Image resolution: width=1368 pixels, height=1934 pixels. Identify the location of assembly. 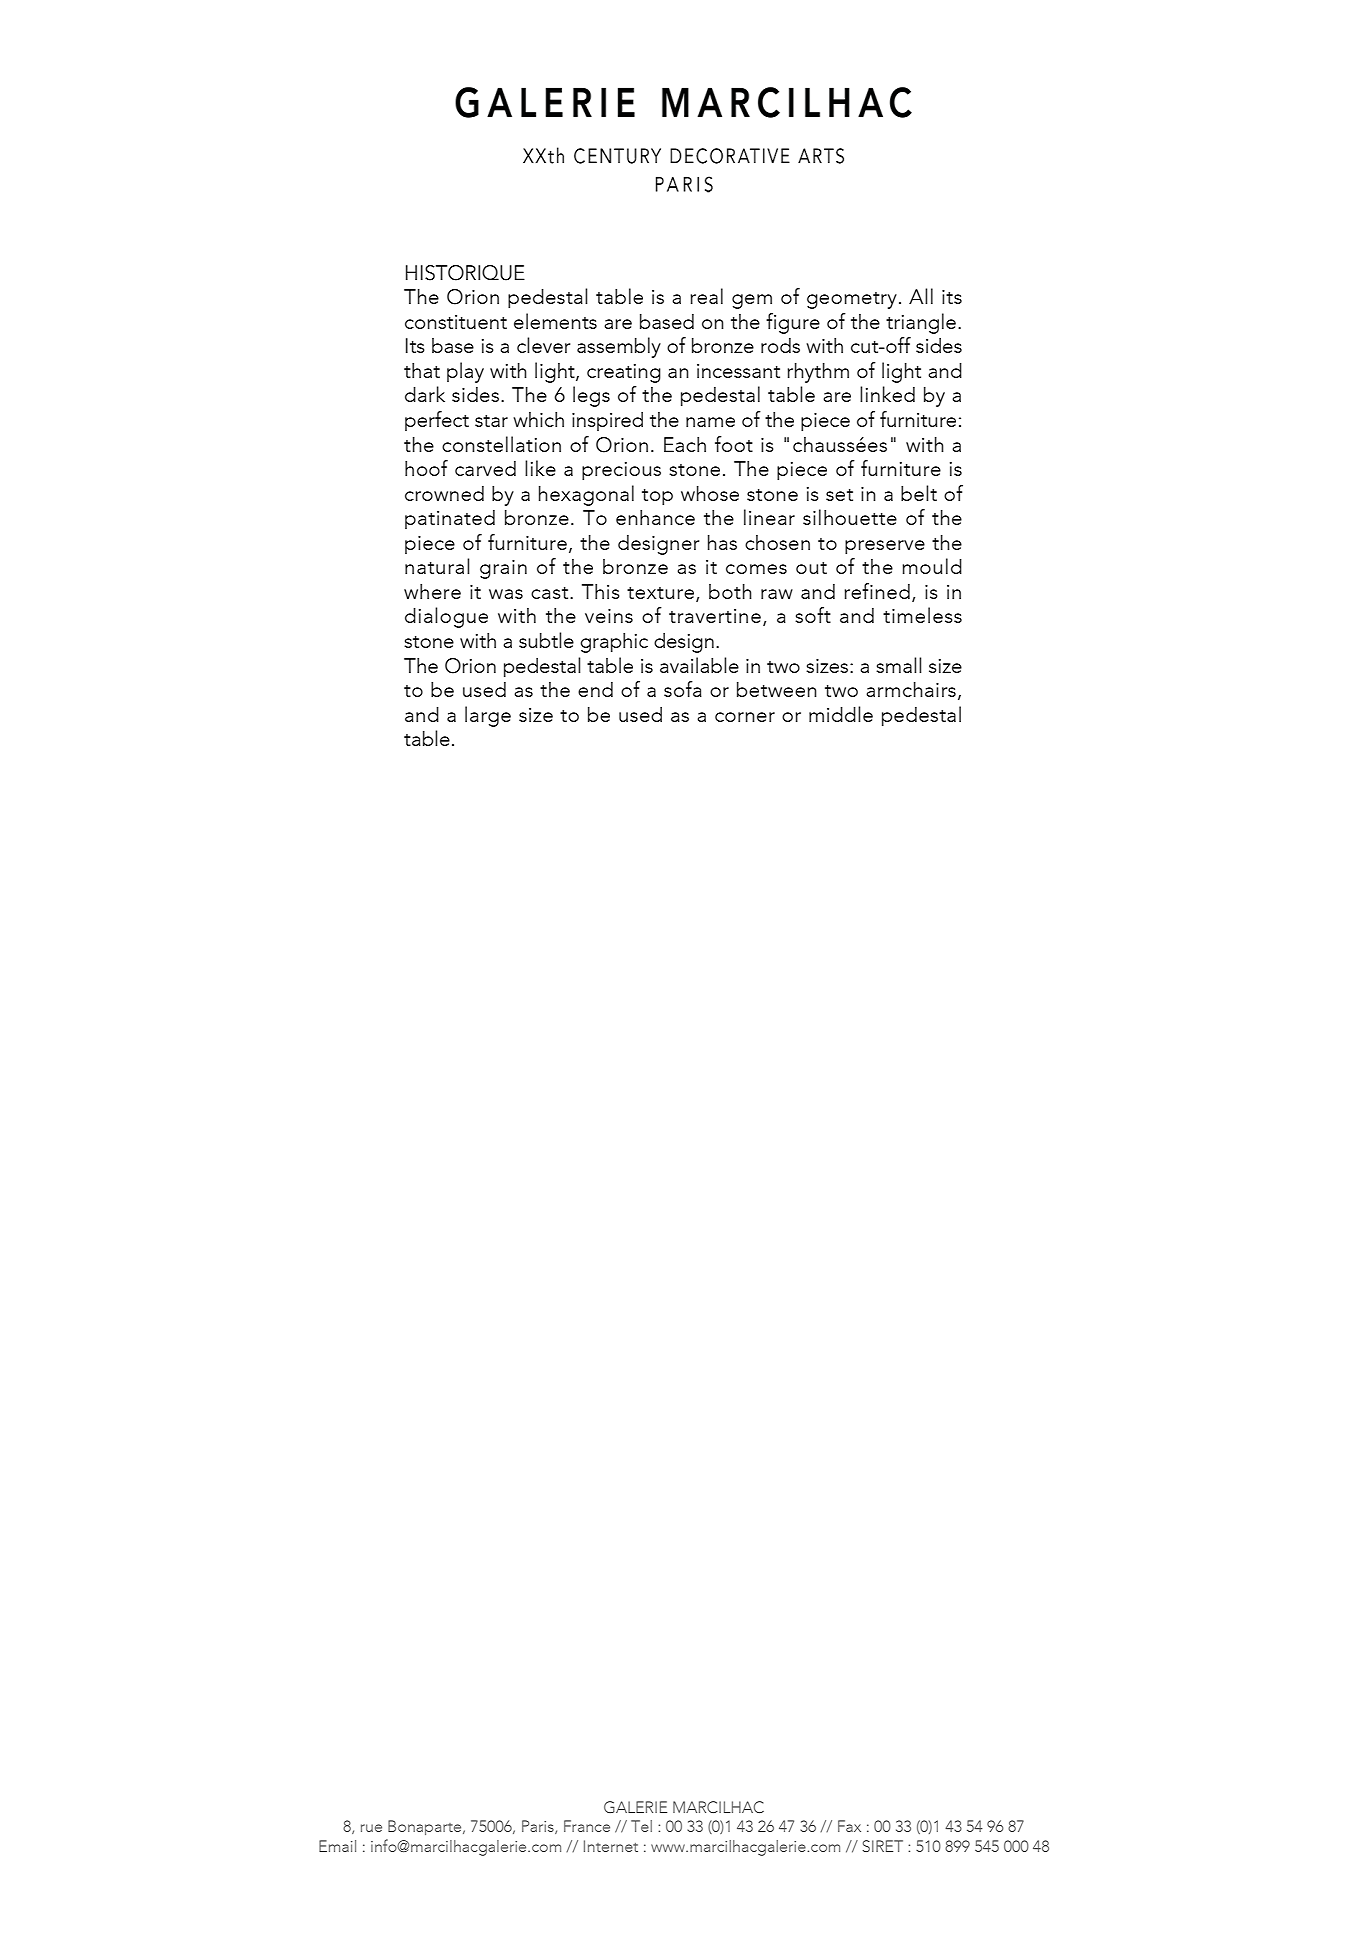
(619, 347).
